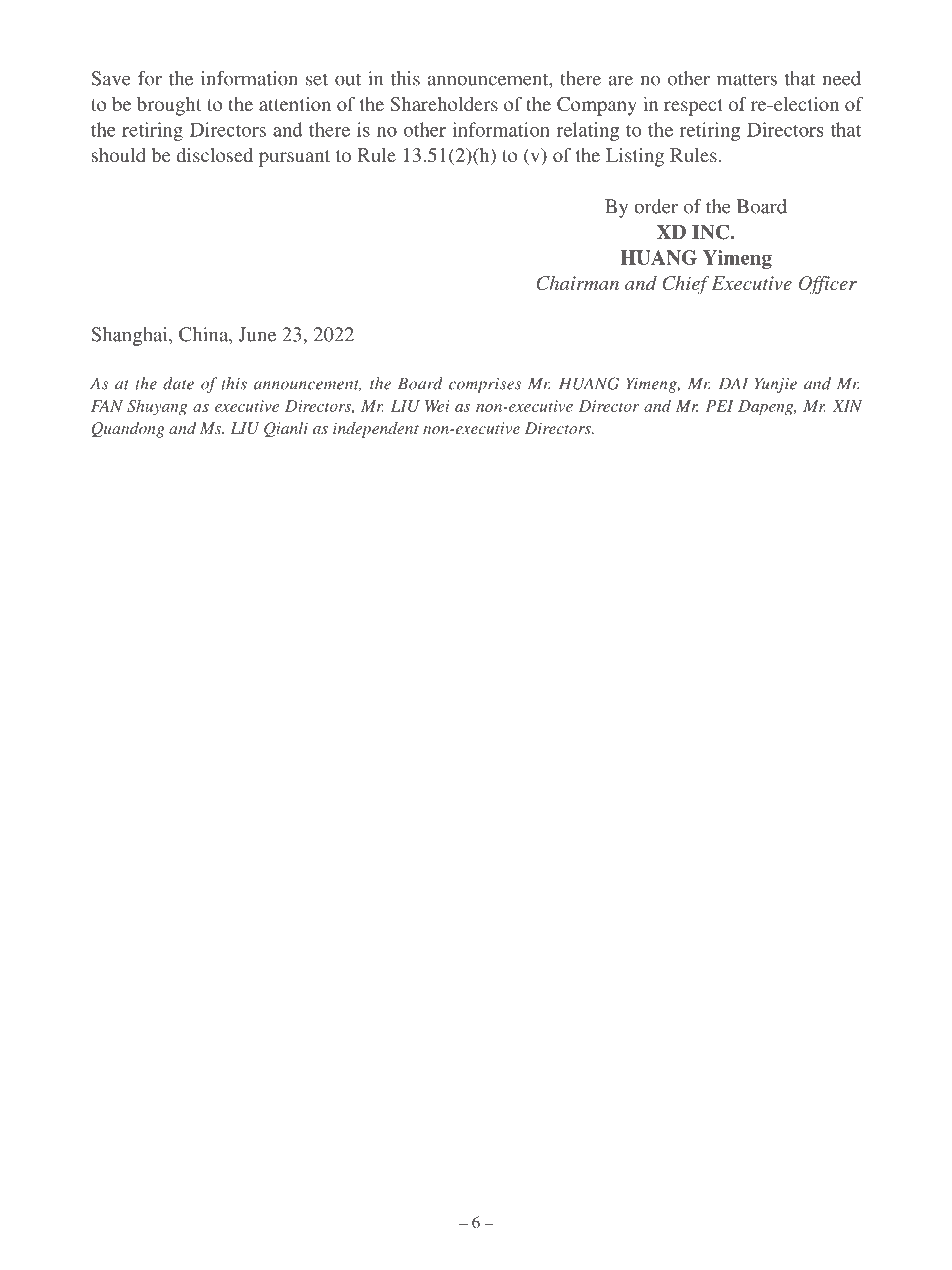 Image resolution: width=952 pixels, height=1270 pixels. I want to click on INC, so click(712, 232).
